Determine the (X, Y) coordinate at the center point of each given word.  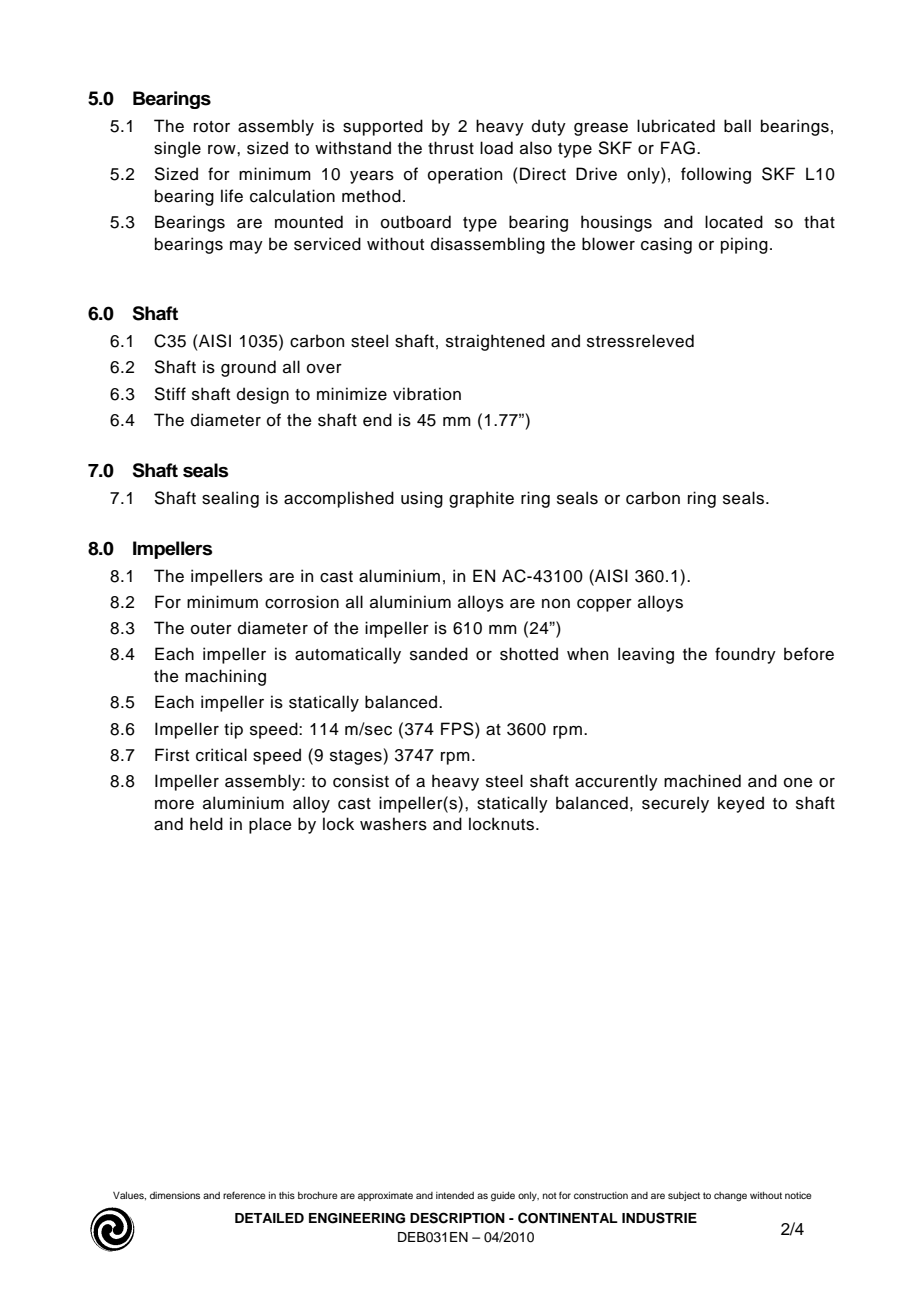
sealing (230, 499)
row (223, 150)
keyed (741, 804)
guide (503, 1197)
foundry (745, 655)
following (716, 175)
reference (244, 1195)
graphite (481, 499)
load (496, 148)
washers (393, 824)
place (270, 825)
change (730, 1197)
